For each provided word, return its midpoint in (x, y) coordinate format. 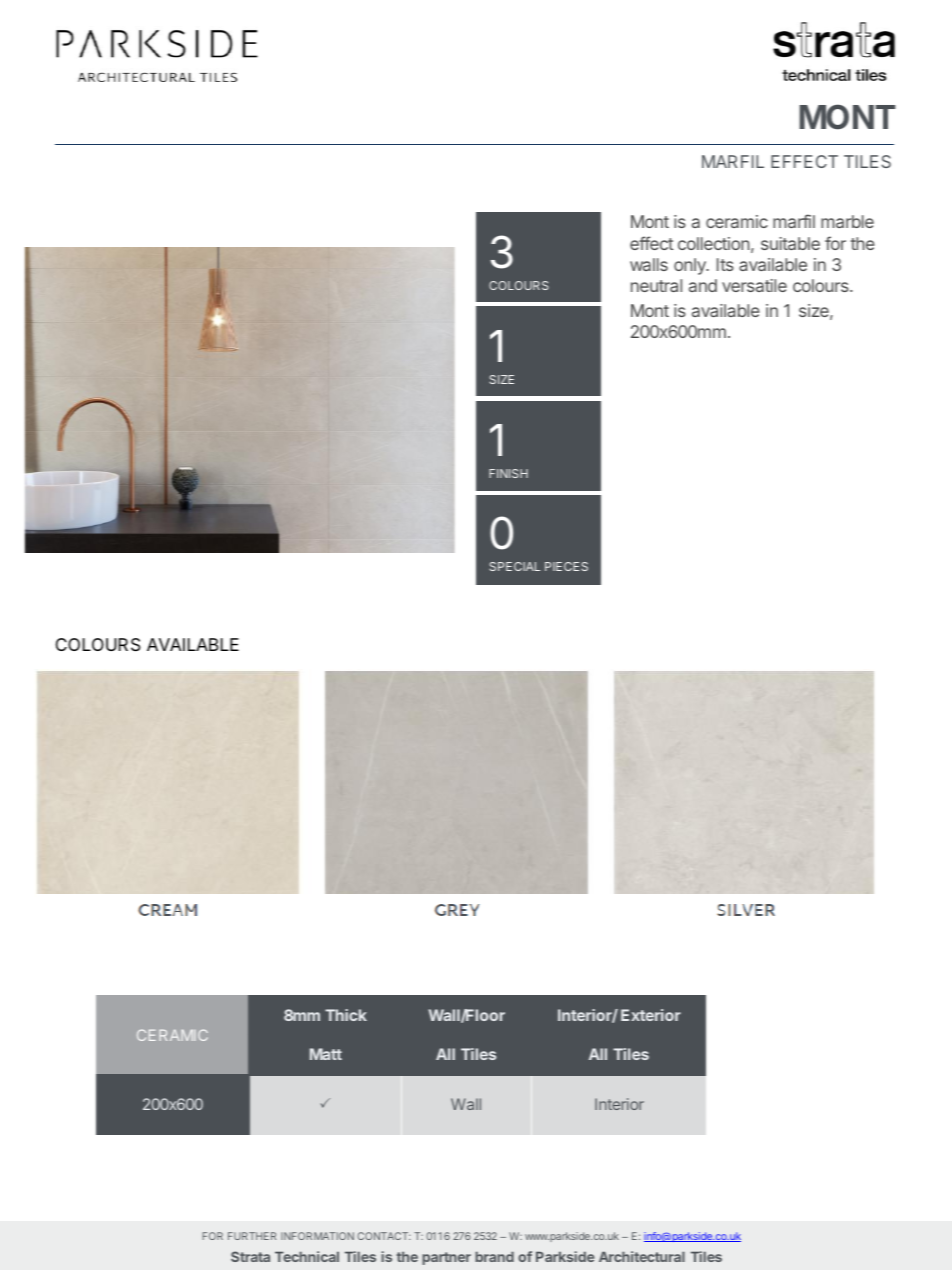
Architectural (642, 1256)
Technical (307, 1256)
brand (494, 1256)
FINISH (508, 473)
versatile (754, 285)
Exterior (651, 1015)
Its (725, 264)
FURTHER (252, 1236)
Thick (346, 1015)
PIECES (566, 566)
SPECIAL (514, 566)
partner (446, 1258)
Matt (326, 1054)
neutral (656, 285)
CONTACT (384, 1236)
